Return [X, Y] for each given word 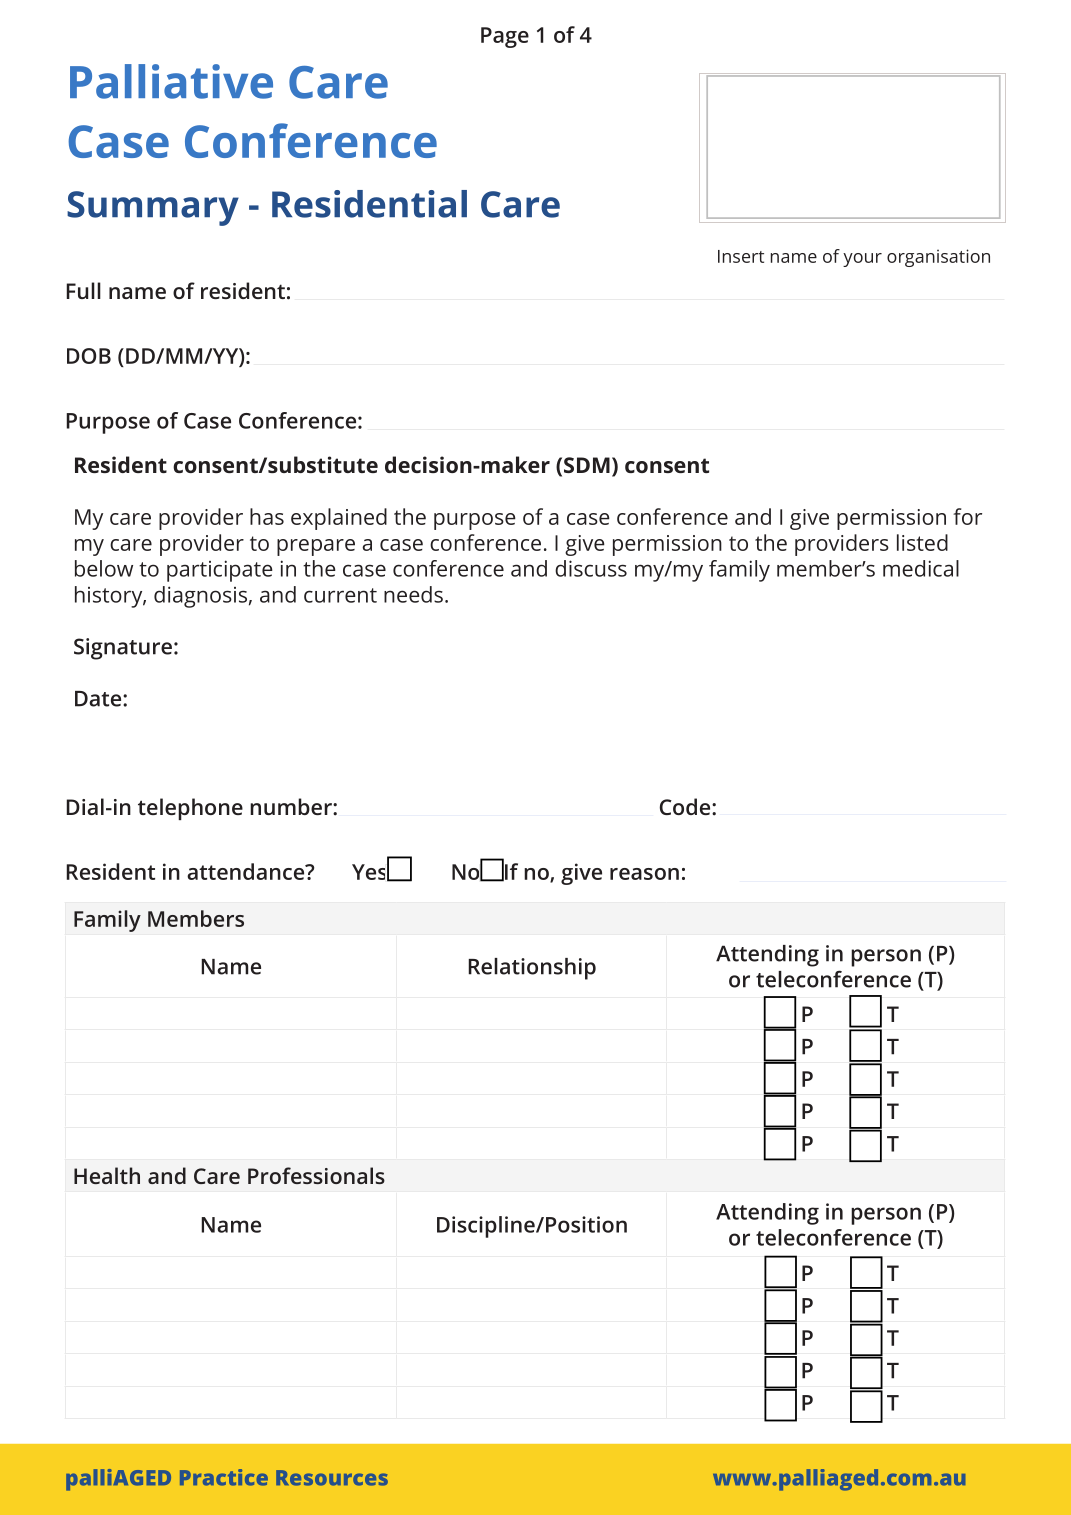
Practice [224, 1477]
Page [505, 37]
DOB [89, 356]
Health [107, 1175]
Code [686, 806]
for [967, 516]
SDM [587, 465]
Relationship [532, 969]
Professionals [316, 1175]
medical [921, 568]
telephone [190, 809]
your [862, 260]
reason [644, 874]
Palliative [171, 81]
